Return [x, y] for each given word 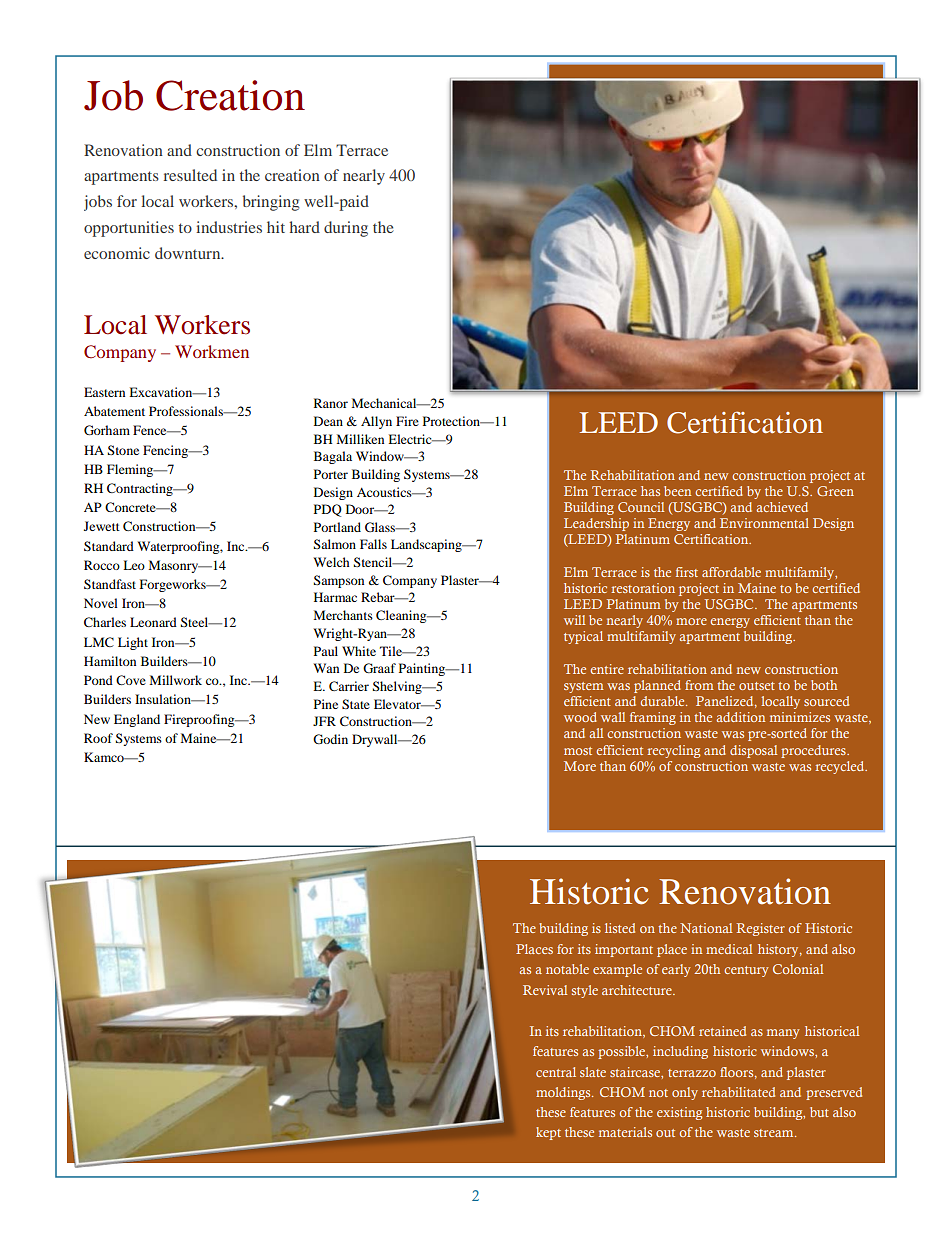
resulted [190, 175]
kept [548, 1133]
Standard [109, 546]
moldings [564, 1093]
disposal [753, 751]
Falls [373, 544]
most [578, 751]
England [137, 720]
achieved [782, 507]
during [346, 229]
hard [304, 227]
